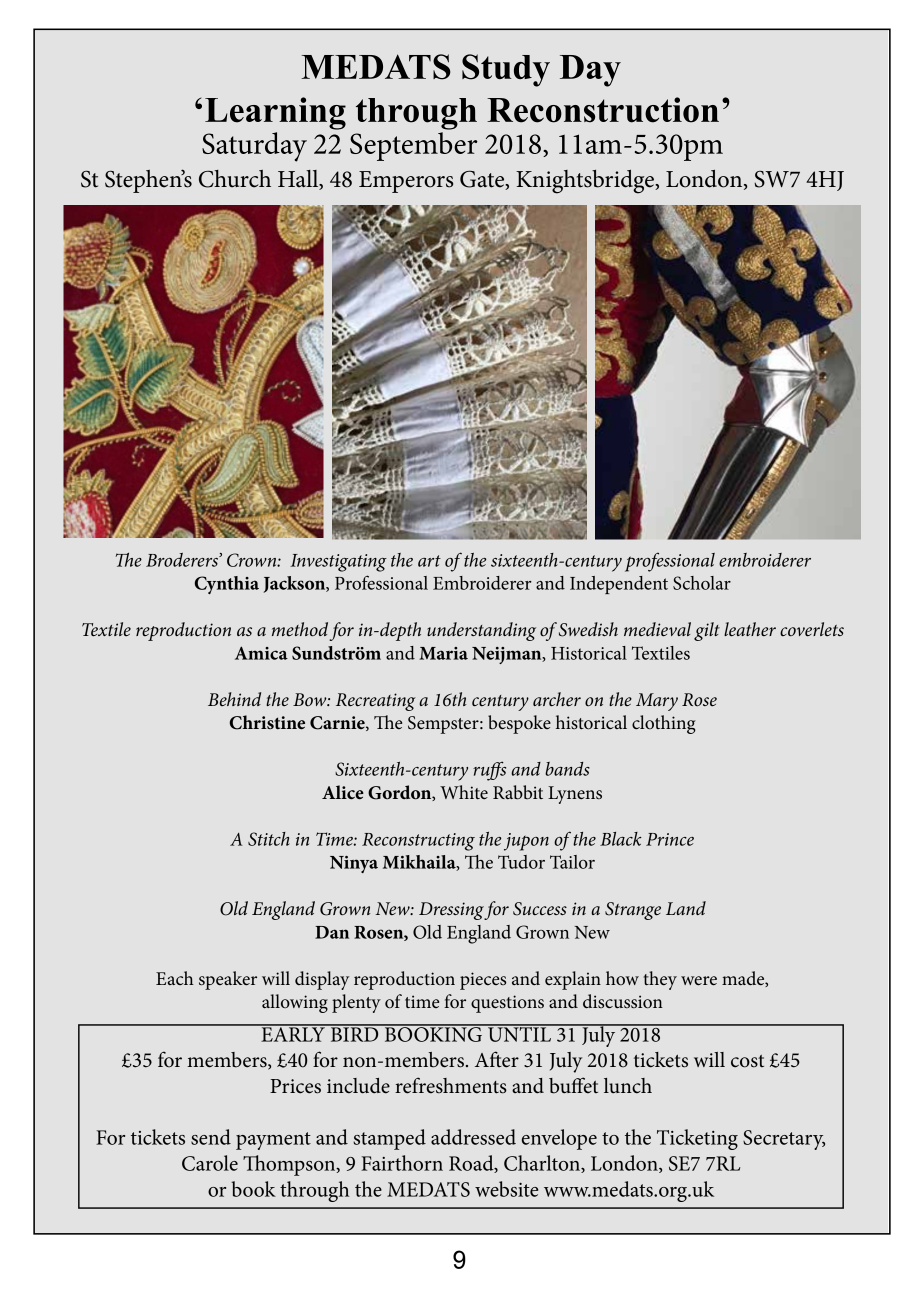 The height and width of the screenshot is (1308, 924). Describe the element at coordinates (670, 839) in the screenshot. I see `Prince` at that location.
